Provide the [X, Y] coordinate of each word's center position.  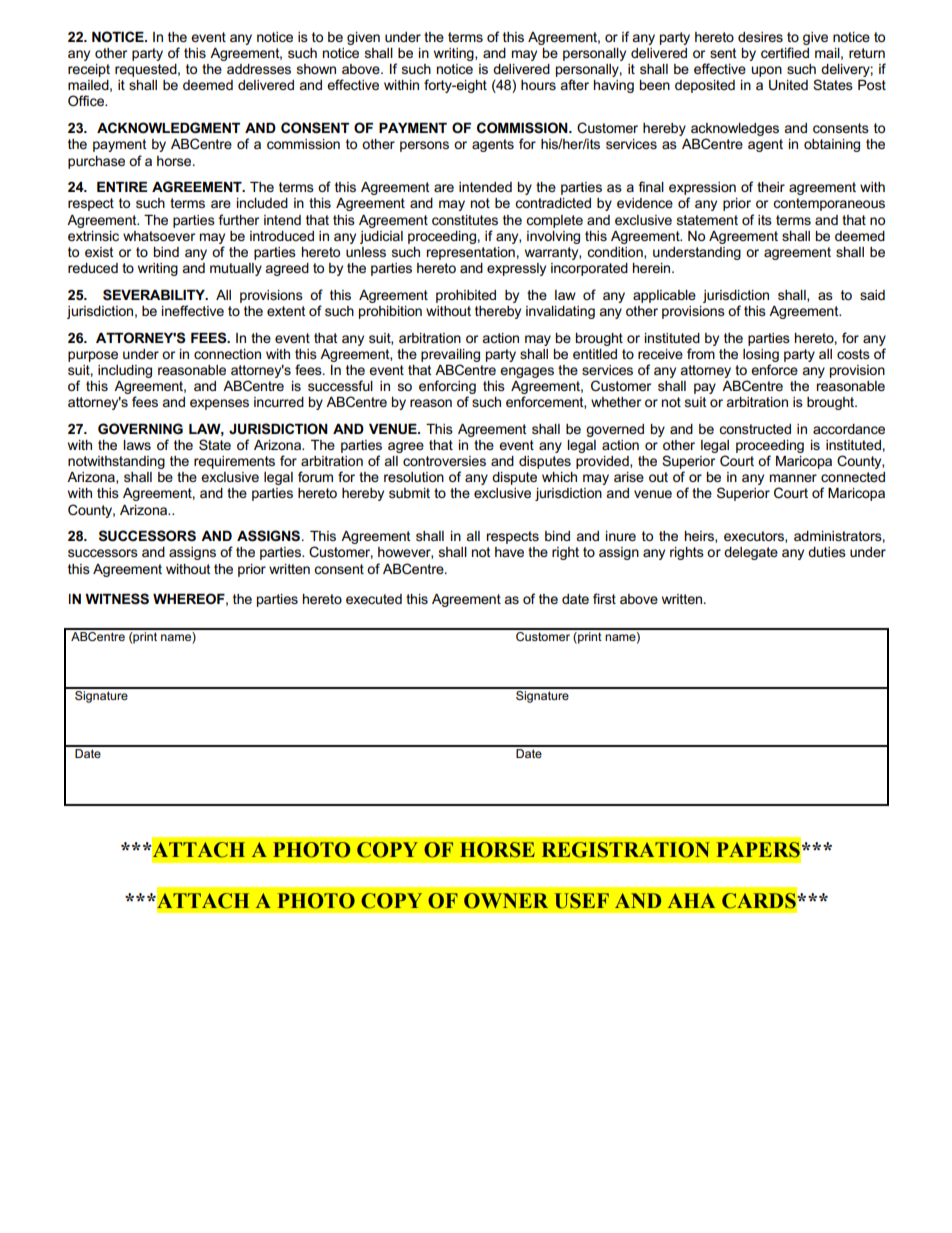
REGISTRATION [626, 850]
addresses [259, 69]
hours [538, 85]
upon [766, 71]
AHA [691, 900]
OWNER [506, 901]
